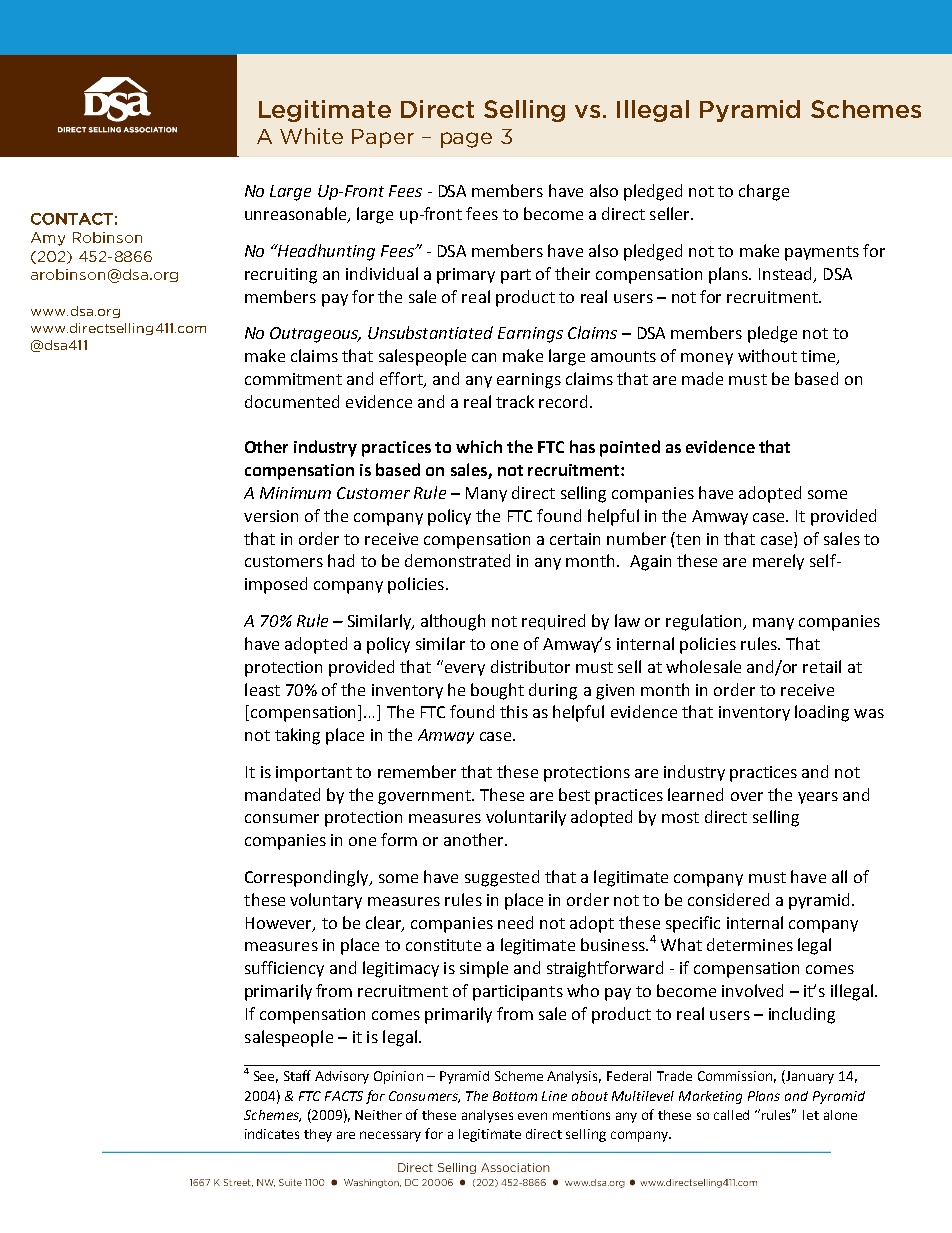 The height and width of the document is (1233, 952). I want to click on least, so click(262, 689).
